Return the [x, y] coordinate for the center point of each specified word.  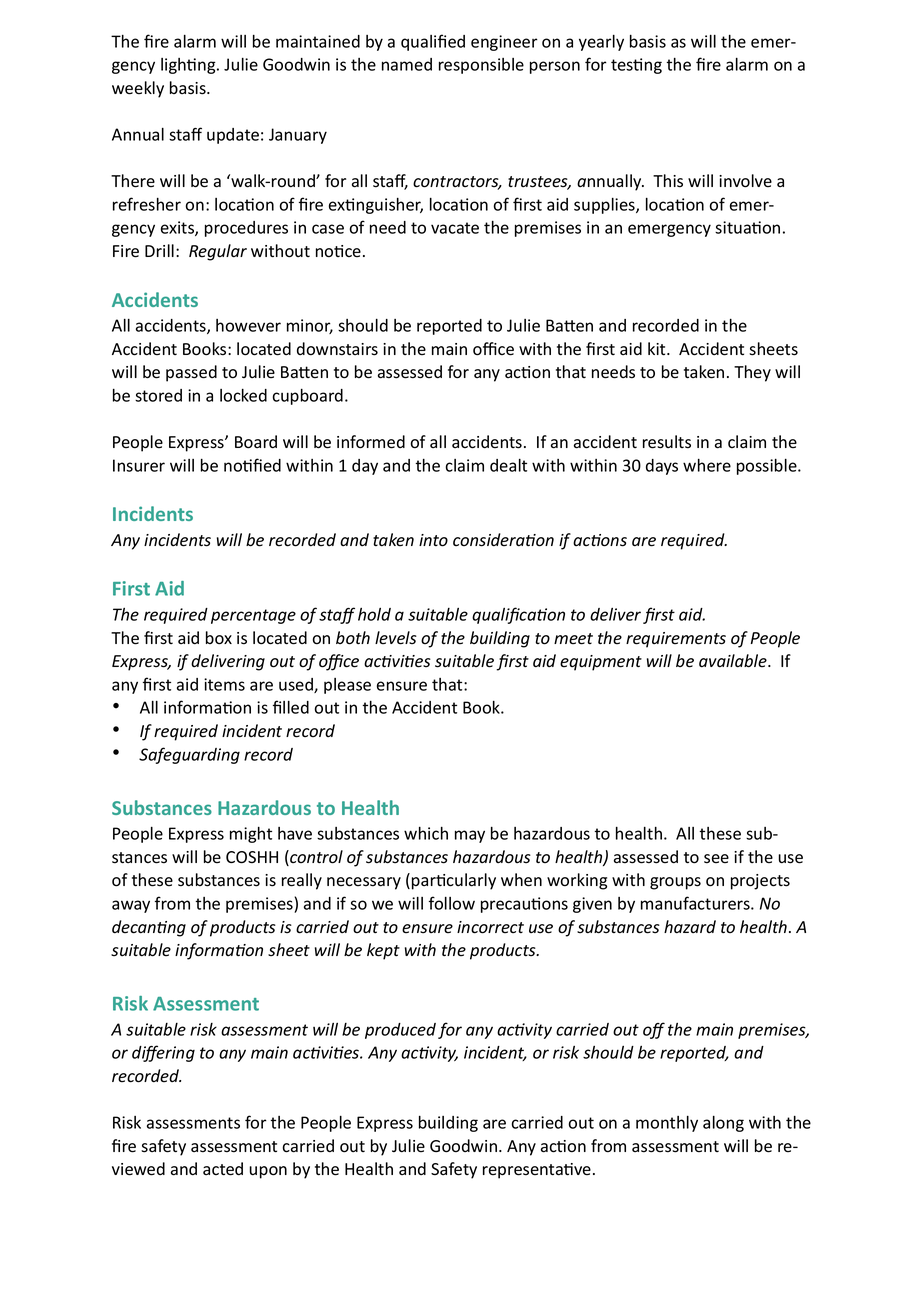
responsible [481, 66]
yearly [601, 43]
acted [223, 1169]
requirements [676, 640]
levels [396, 638]
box [219, 638]
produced [400, 1031]
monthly [667, 1124]
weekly [138, 89]
